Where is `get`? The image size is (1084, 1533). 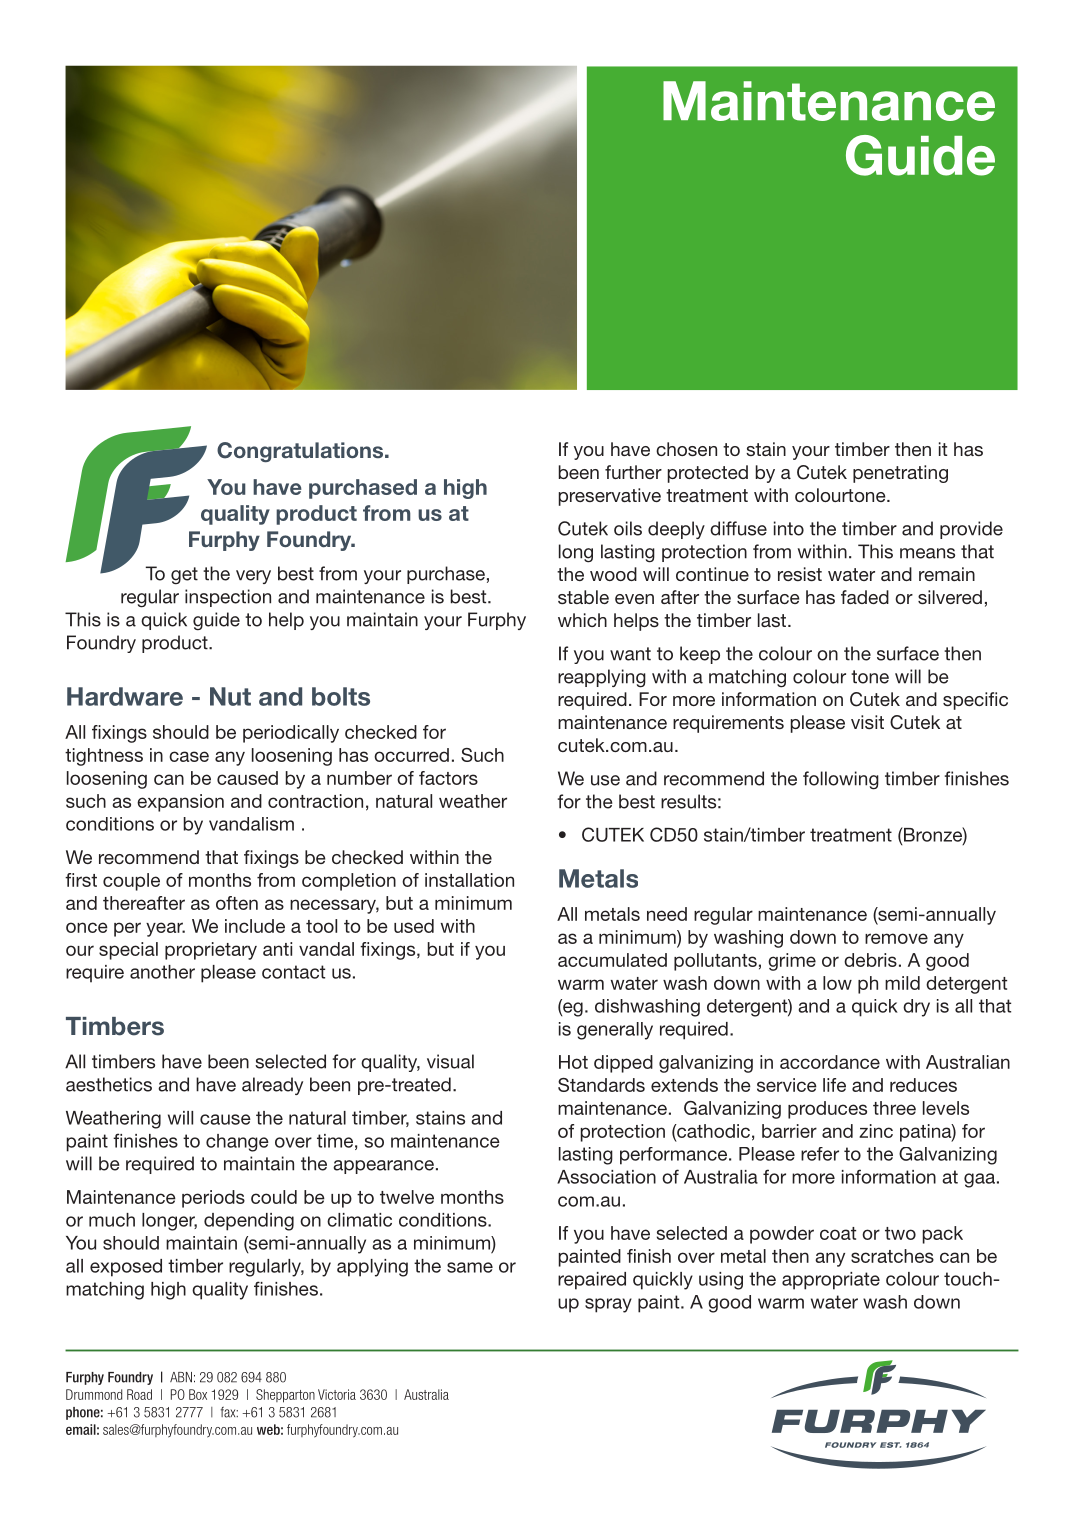
get is located at coordinates (184, 576).
